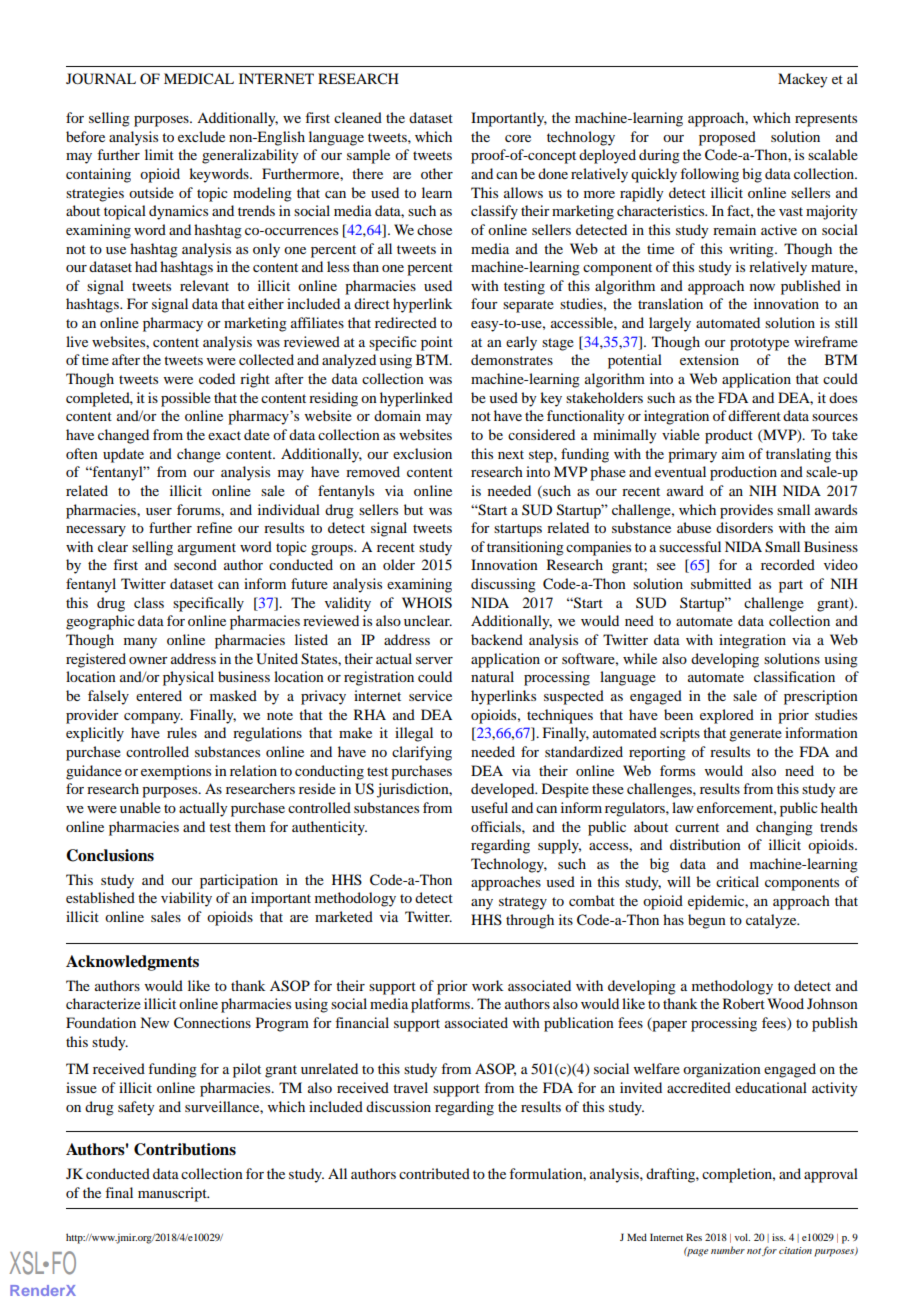 Image resolution: width=924 pixels, height=1308 pixels. I want to click on exclude, so click(201, 136).
